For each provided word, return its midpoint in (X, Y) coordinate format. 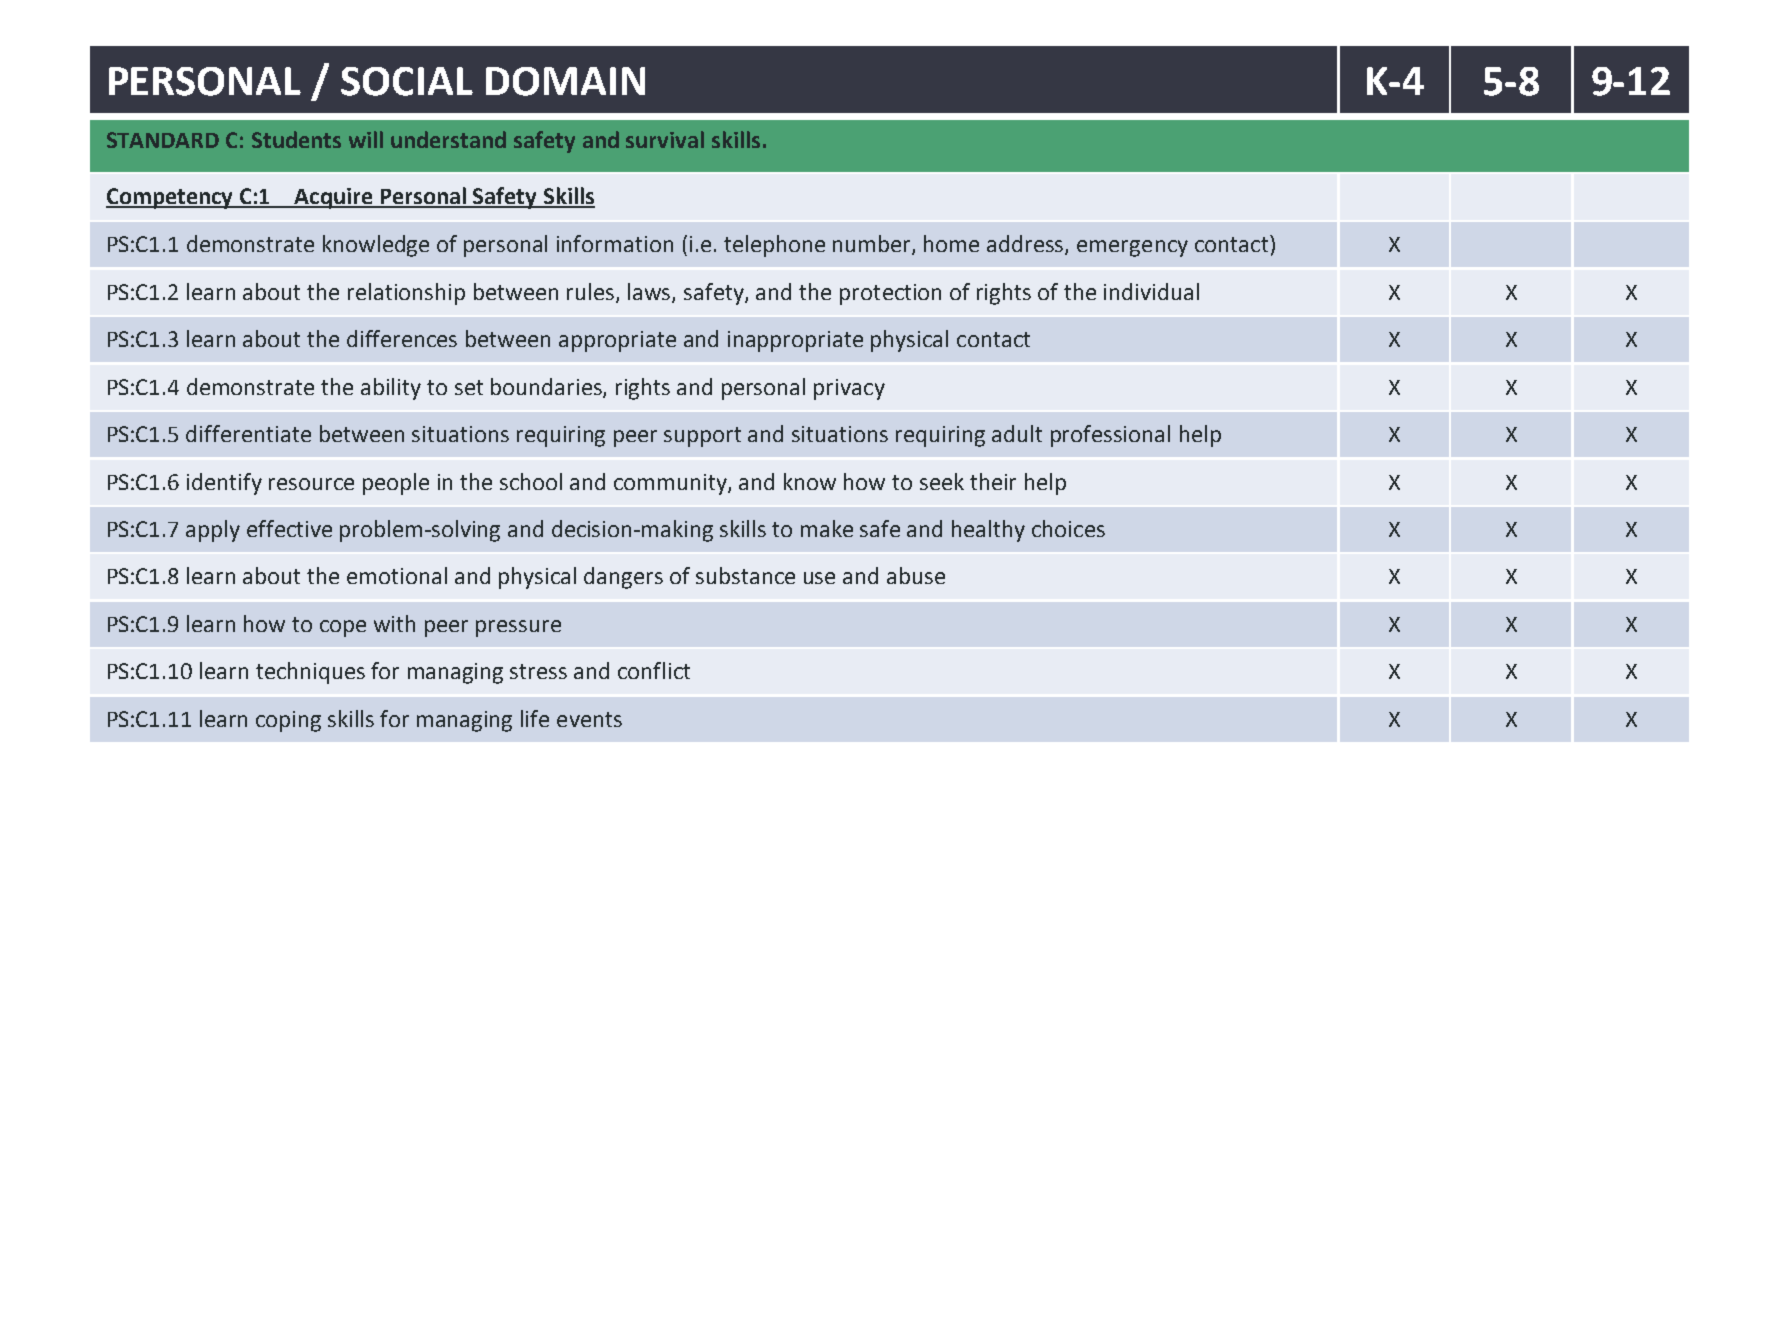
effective (289, 528)
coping (288, 721)
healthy (988, 531)
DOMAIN (565, 81)
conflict (654, 670)
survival (665, 139)
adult (1017, 433)
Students (296, 139)
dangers (623, 578)
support (702, 437)
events (589, 719)
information (615, 243)
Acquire (333, 198)
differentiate (248, 433)
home (951, 243)
